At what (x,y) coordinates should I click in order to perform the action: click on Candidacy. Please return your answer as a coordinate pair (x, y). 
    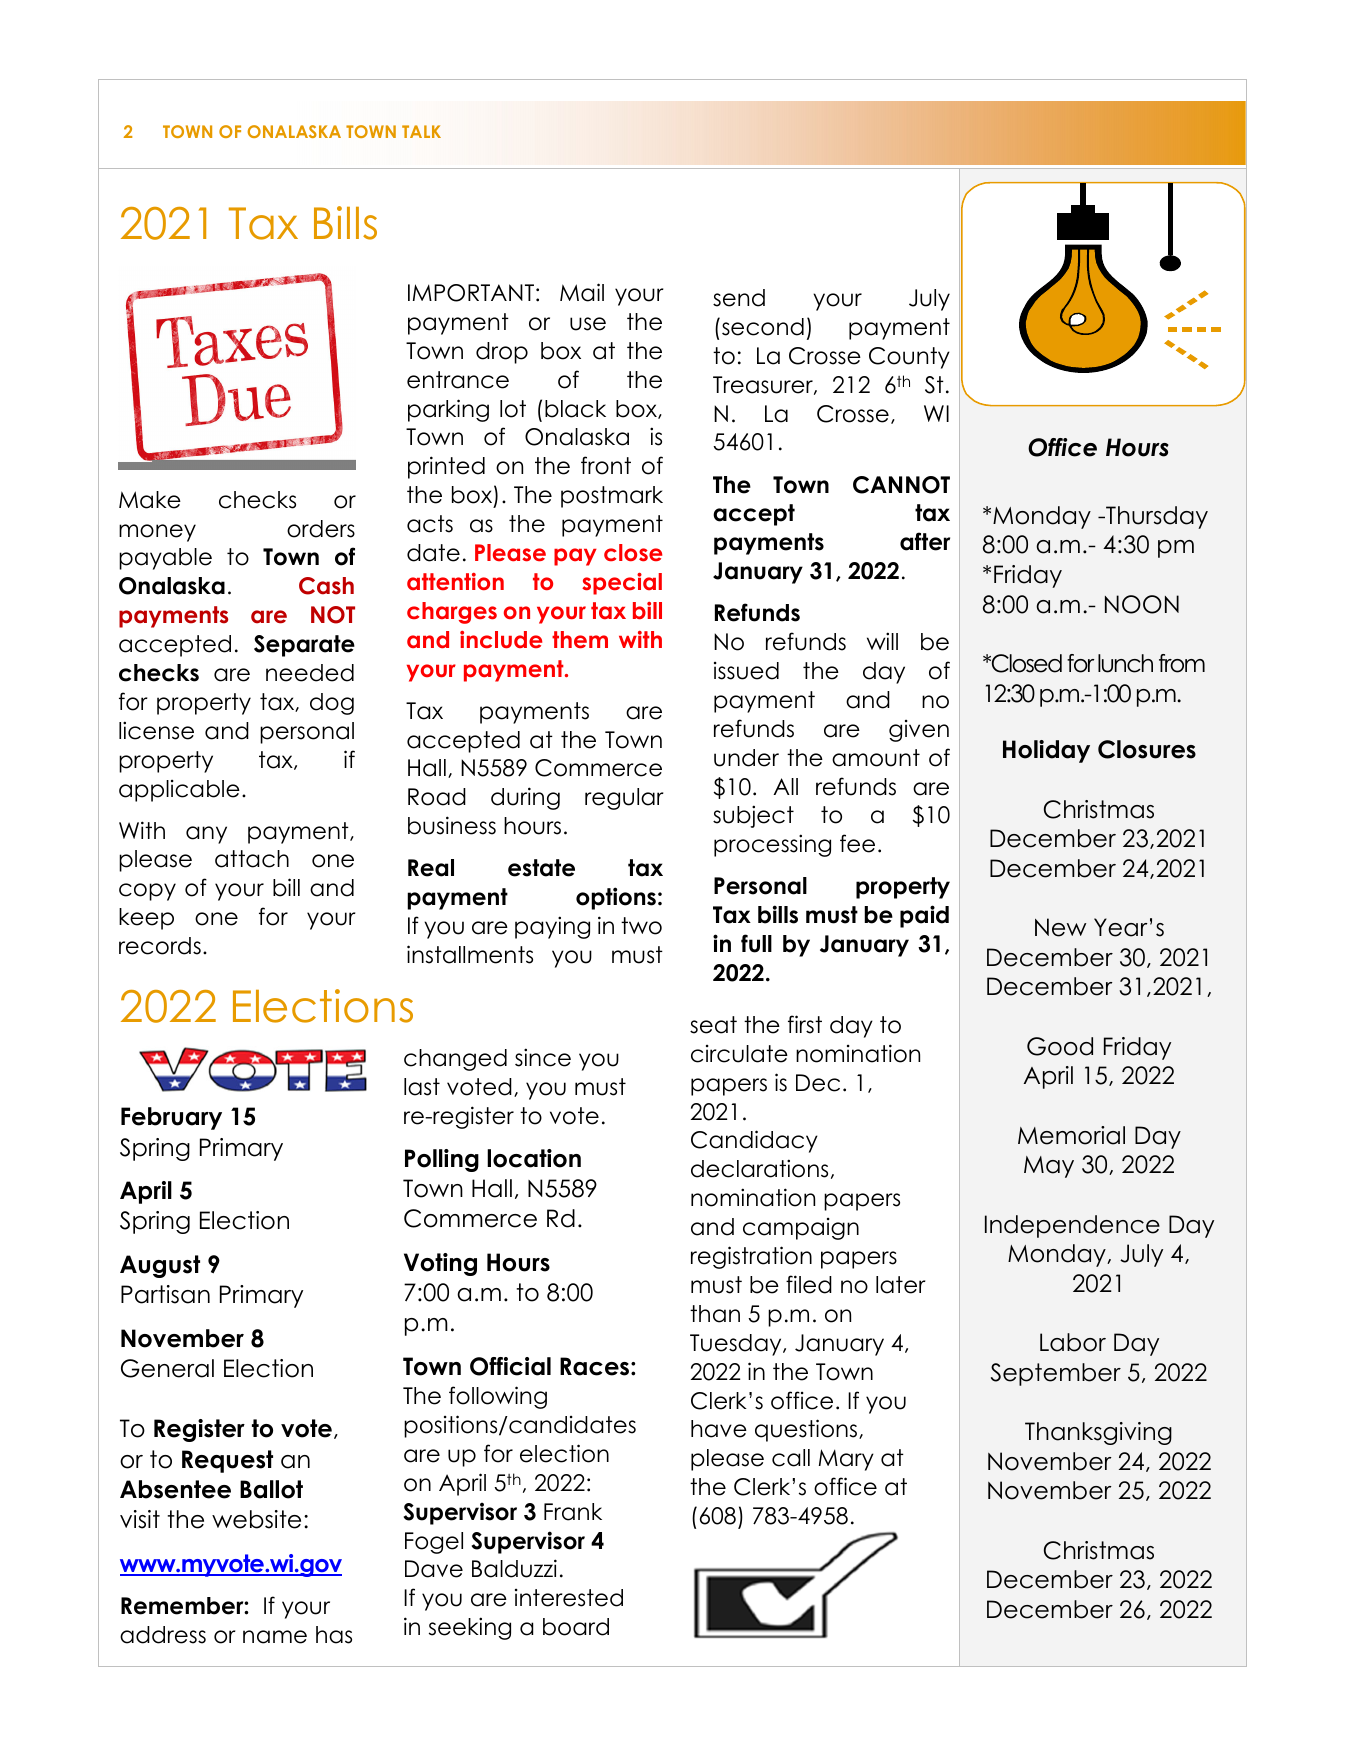
    Looking at the image, I should click on (754, 1141).
